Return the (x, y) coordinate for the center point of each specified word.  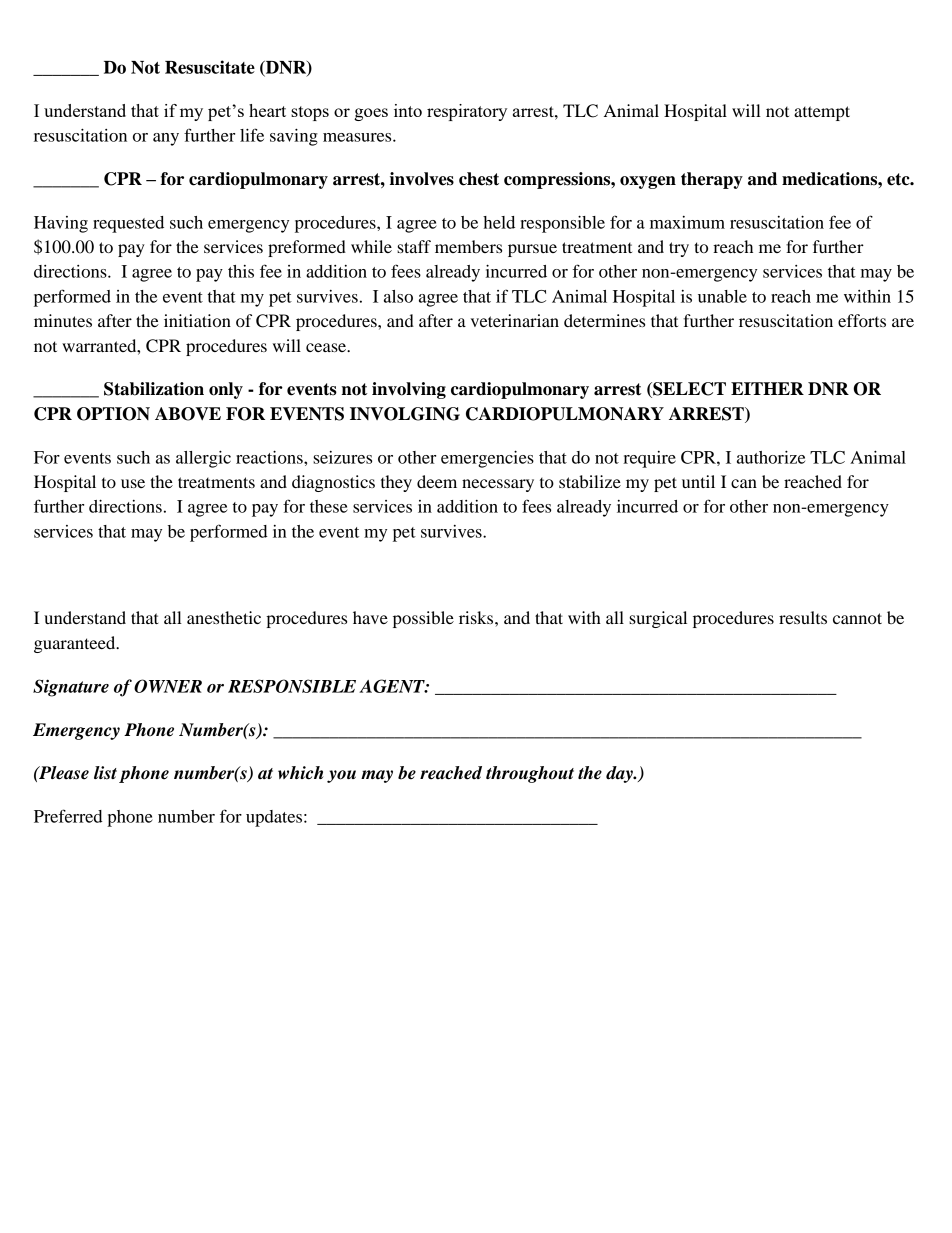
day (620, 774)
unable (722, 296)
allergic (203, 459)
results (803, 617)
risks (477, 617)
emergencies (487, 459)
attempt (822, 113)
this (241, 271)
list (105, 773)
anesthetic (224, 617)
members (468, 246)
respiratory (467, 112)
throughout (530, 774)
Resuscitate (210, 67)
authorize (771, 457)
